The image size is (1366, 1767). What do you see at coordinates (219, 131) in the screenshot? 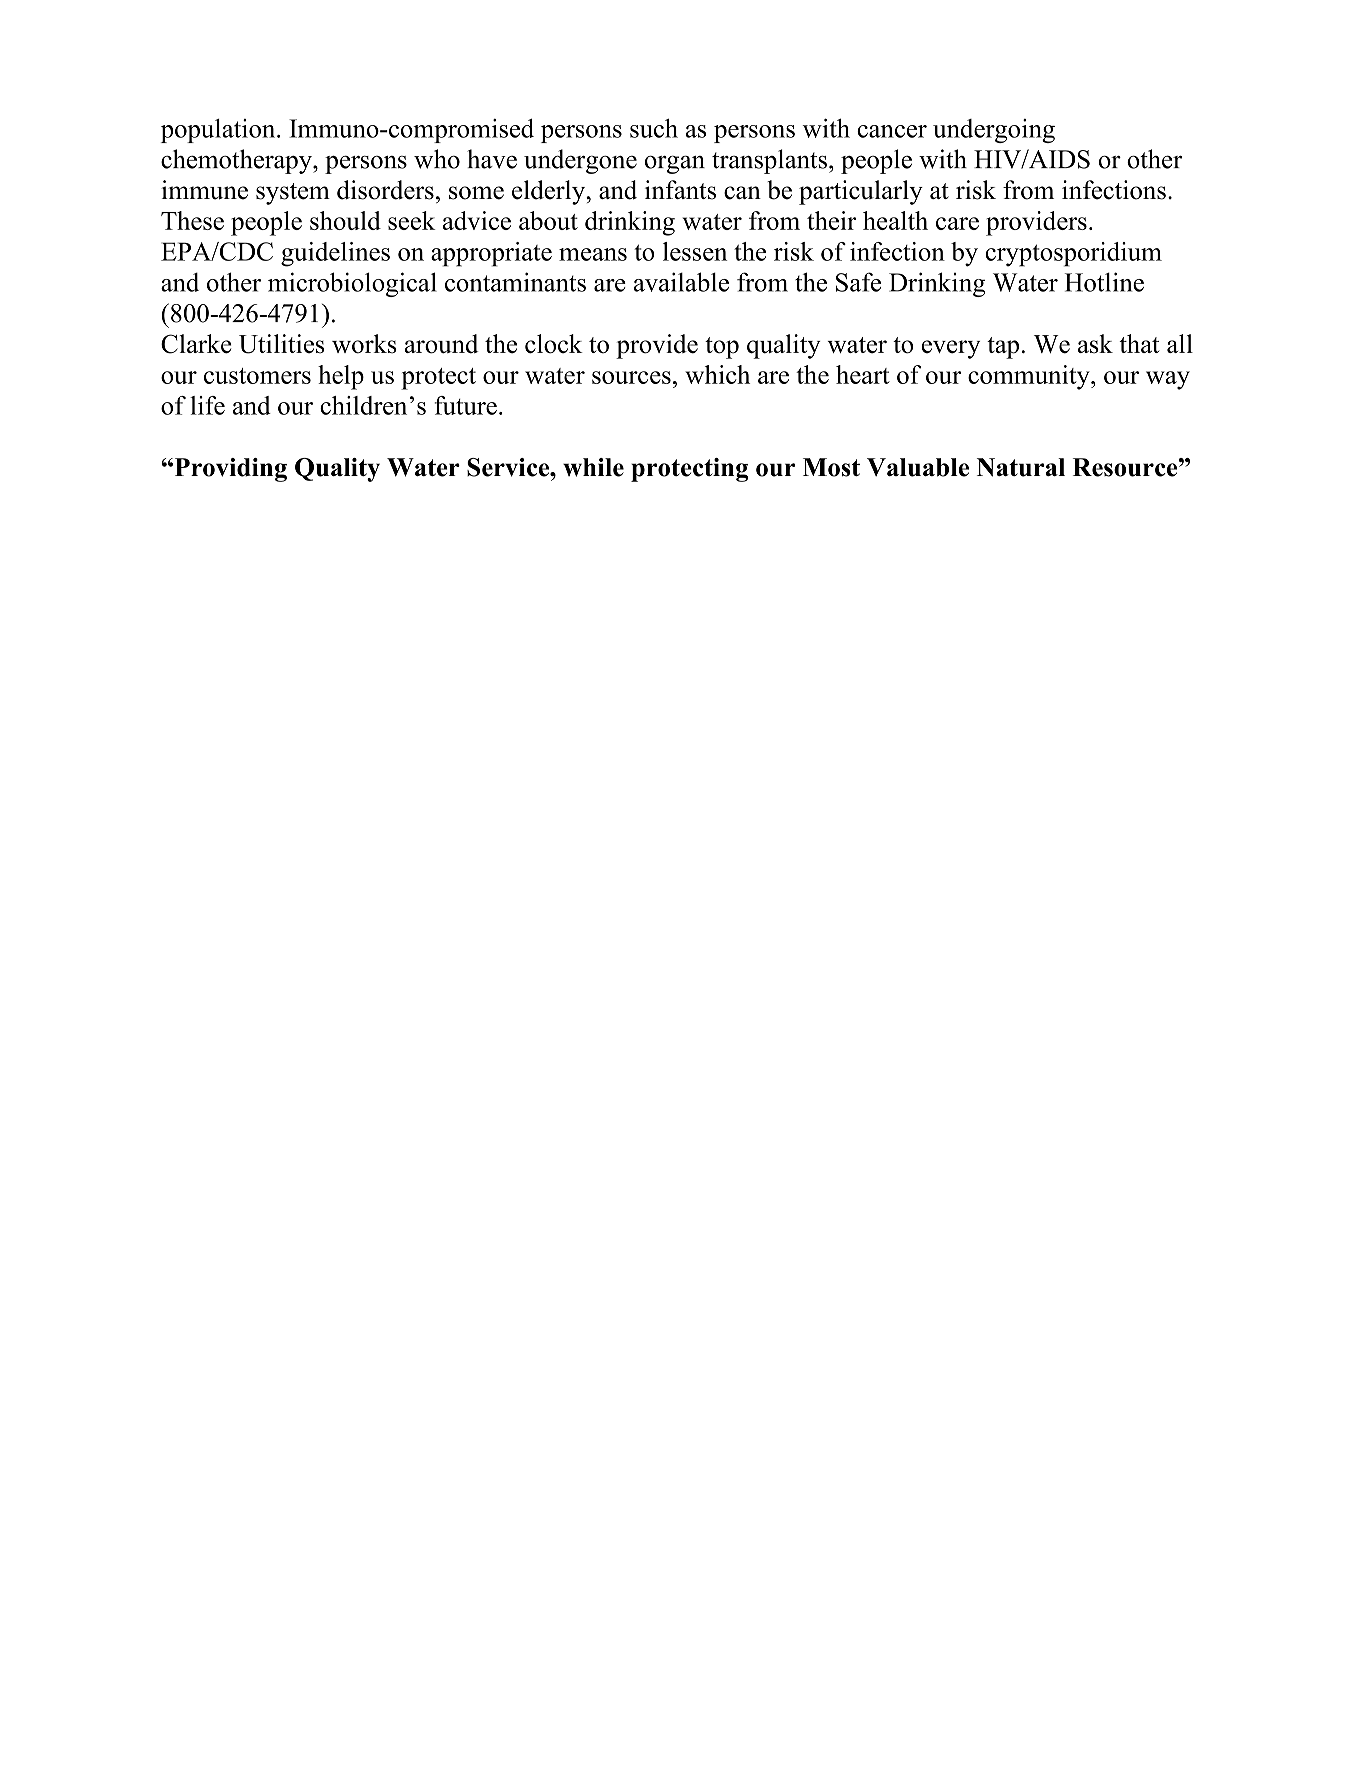
I see `population` at bounding box center [219, 131].
